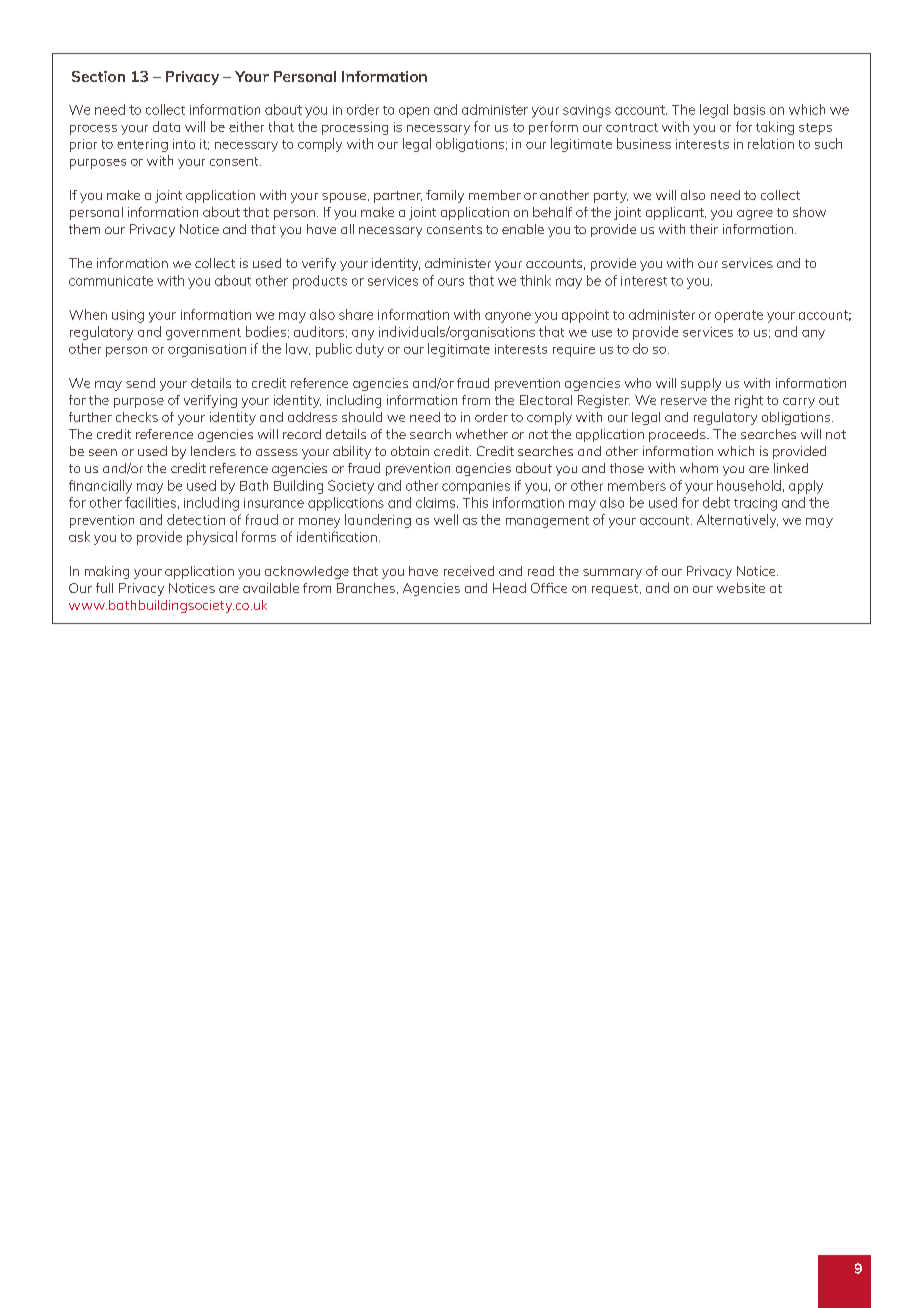 This screenshot has height=1308, width=924. I want to click on obtain, so click(410, 451).
